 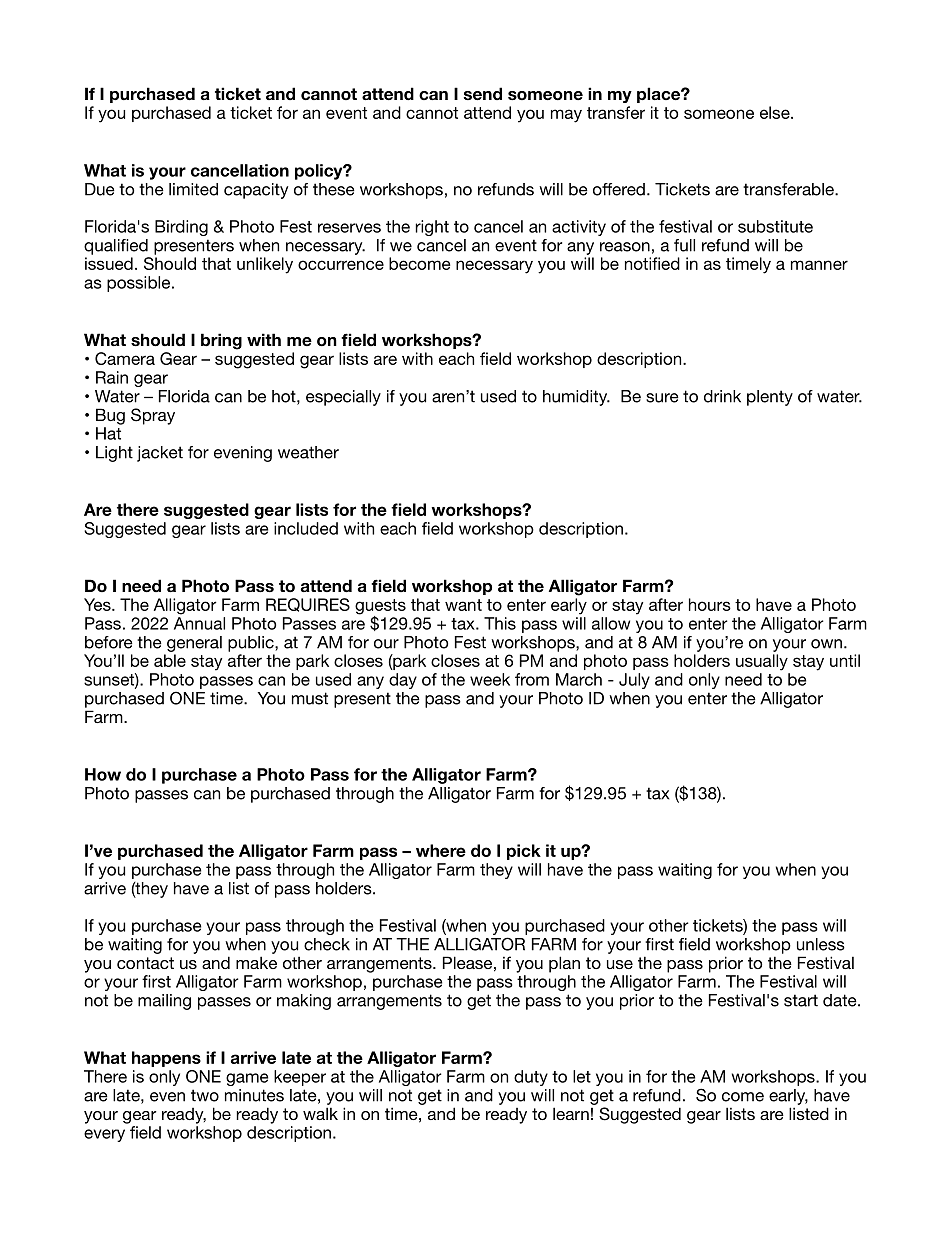 I want to click on two, so click(x=205, y=1095).
